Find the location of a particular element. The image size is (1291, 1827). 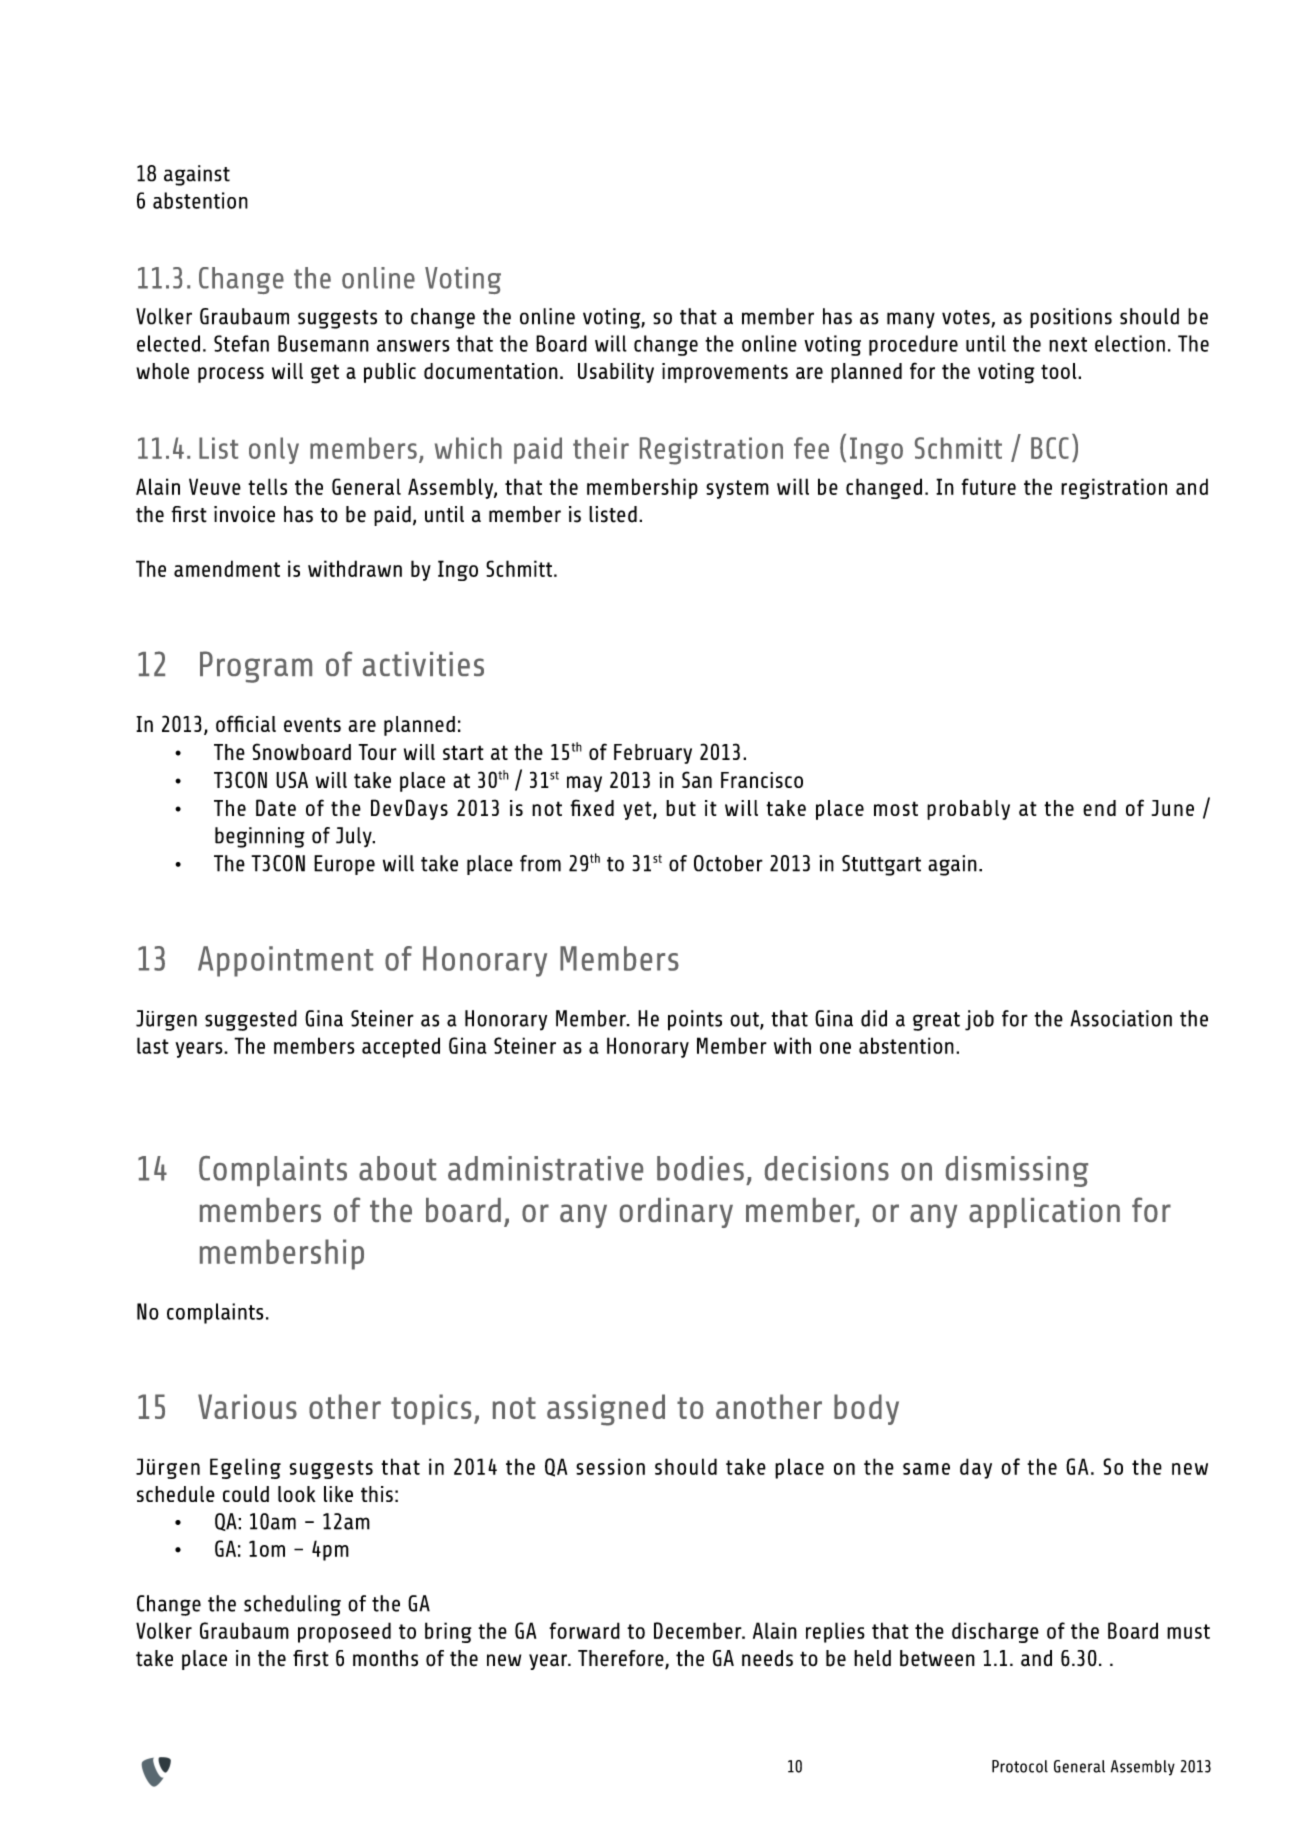

suggested is located at coordinates (251, 1020).
